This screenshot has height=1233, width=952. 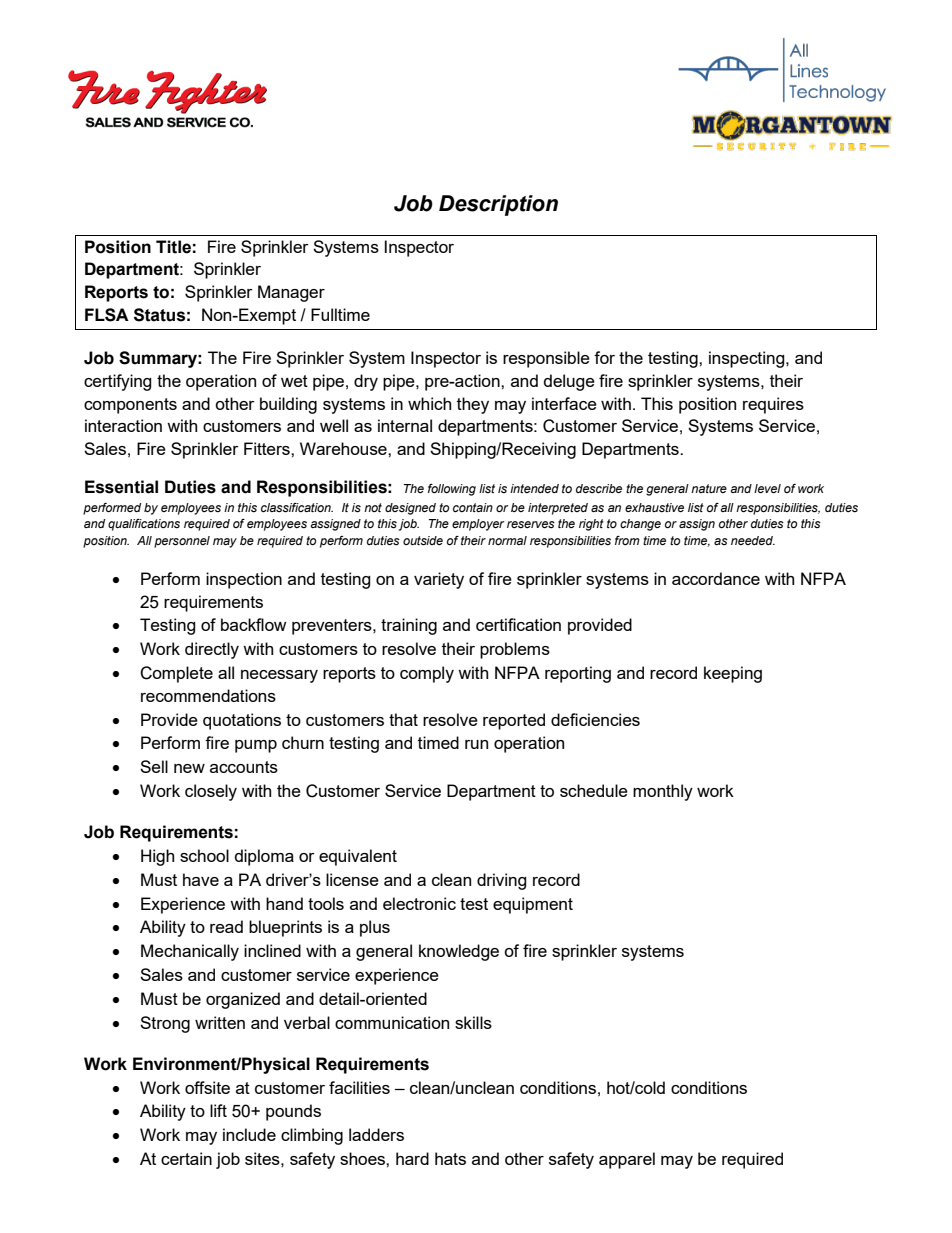 What do you see at coordinates (654, 507) in the screenshot?
I see `exhaustive` at bounding box center [654, 507].
